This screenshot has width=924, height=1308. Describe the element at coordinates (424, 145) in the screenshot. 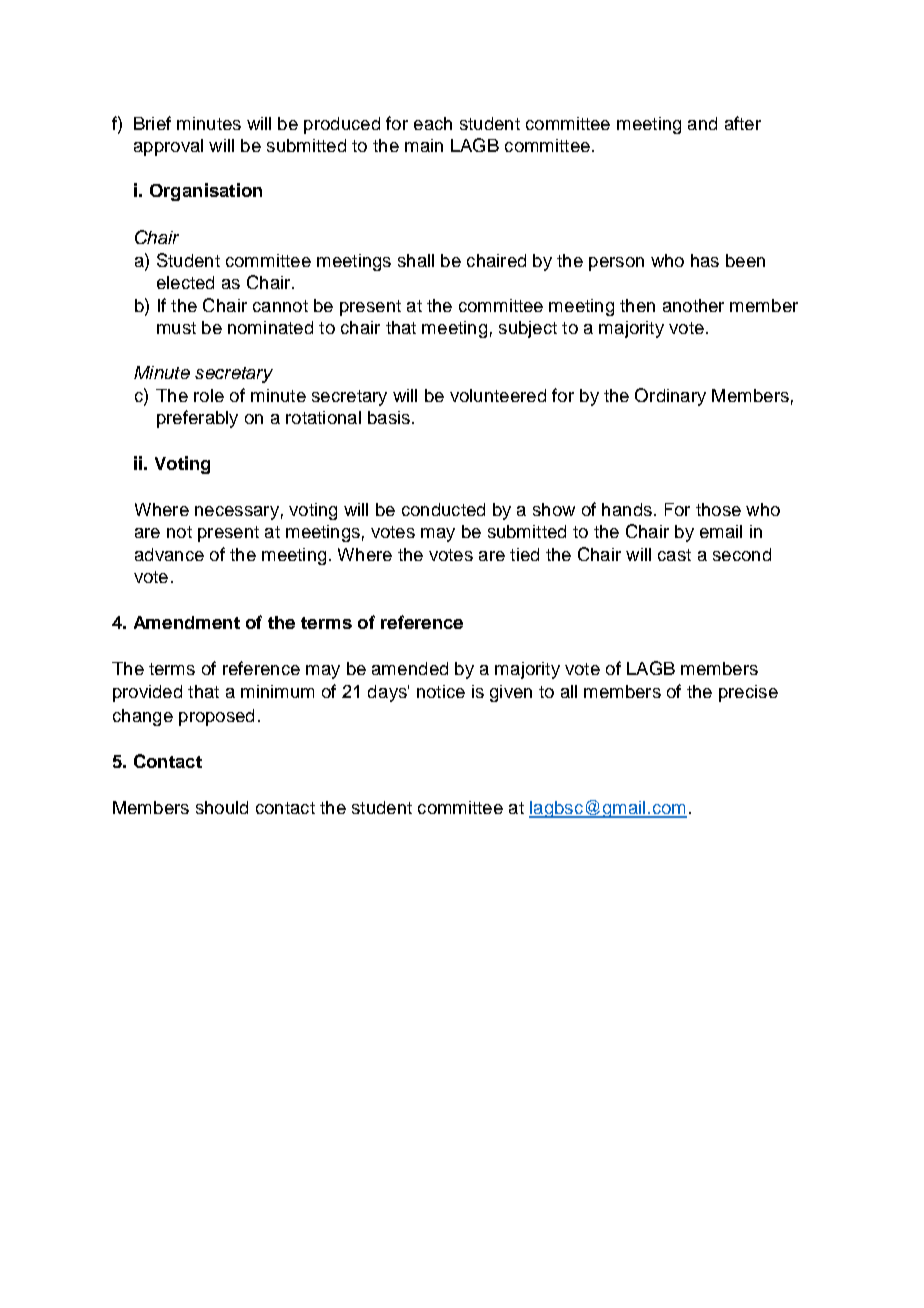

I see `main` at that location.
